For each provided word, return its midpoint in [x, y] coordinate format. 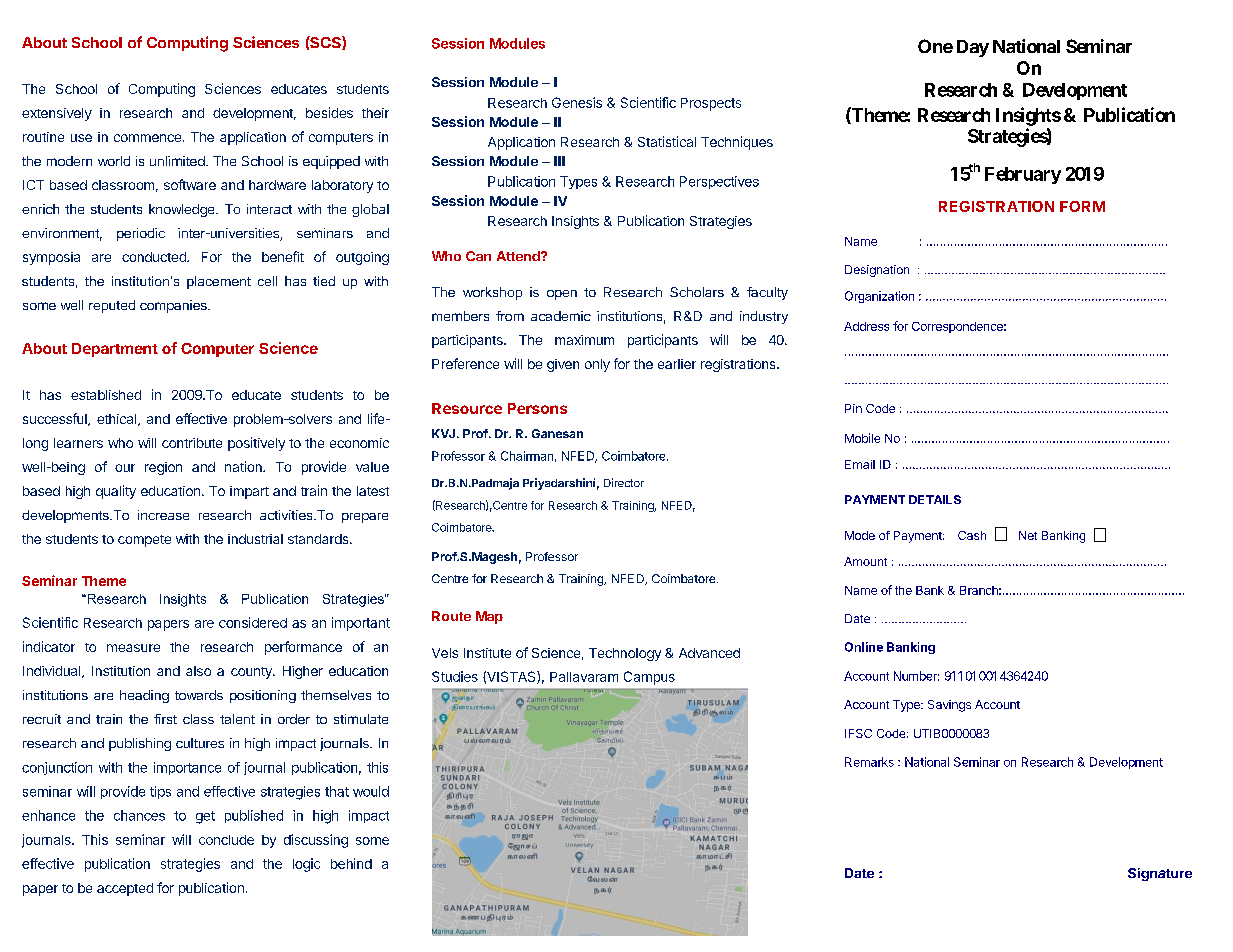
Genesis [577, 102]
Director [624, 482]
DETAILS [935, 499]
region [163, 468]
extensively [57, 114]
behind [351, 863]
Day [973, 48]
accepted [125, 889]
